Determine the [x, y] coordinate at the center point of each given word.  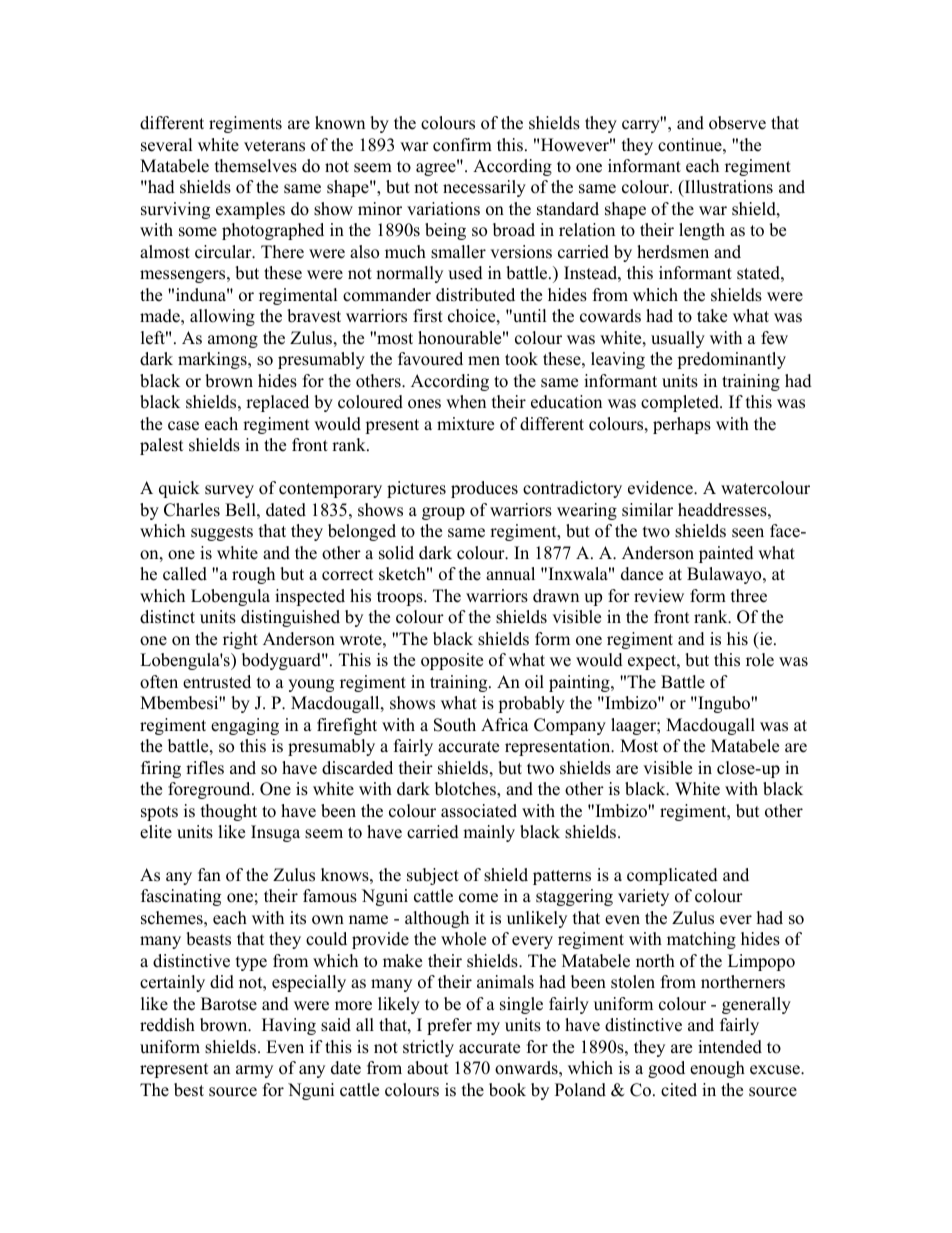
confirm [462, 145]
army [254, 1071]
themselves [256, 166]
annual [510, 574]
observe [737, 123]
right [240, 640]
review [659, 596]
